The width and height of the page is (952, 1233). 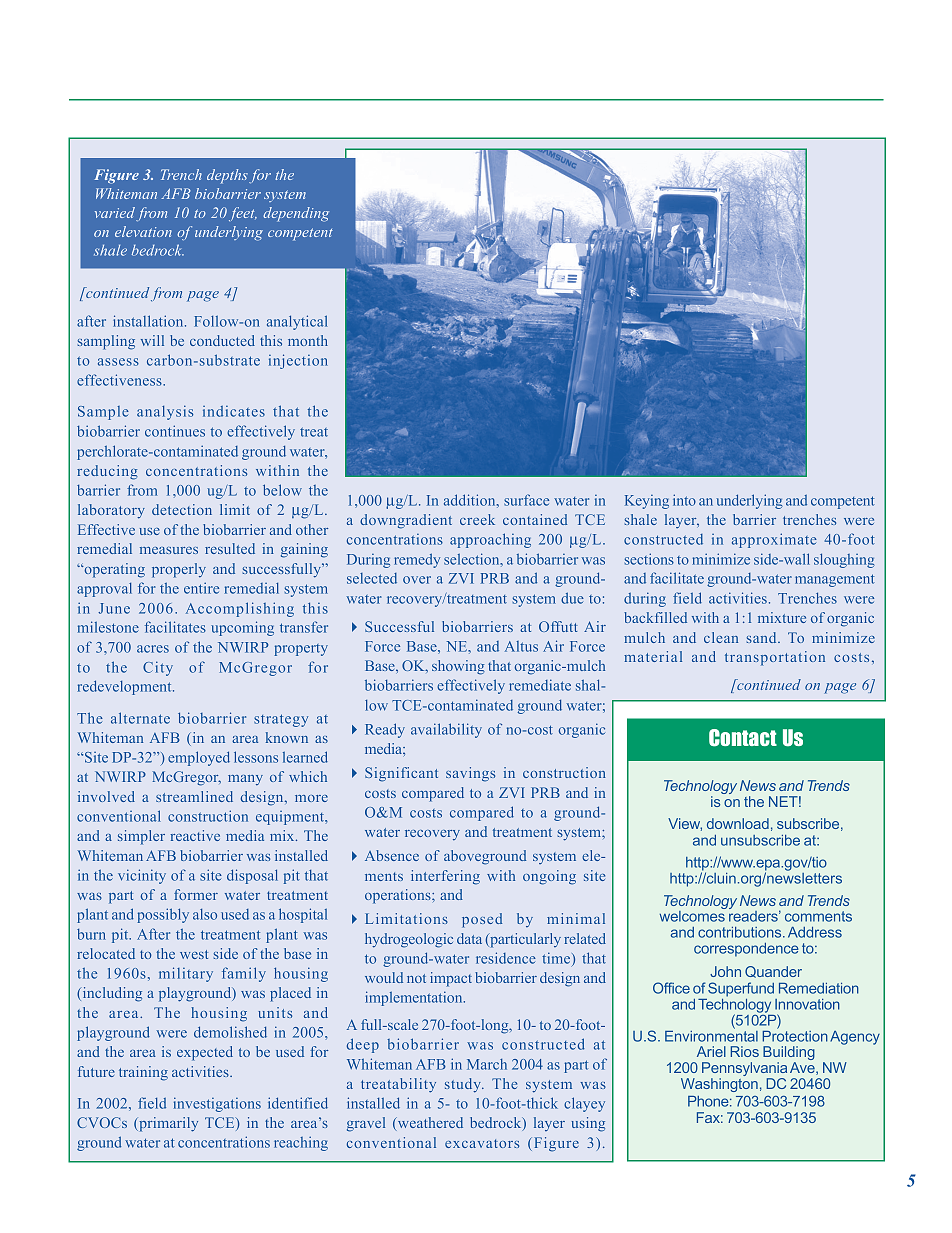 I want to click on depending, so click(x=296, y=214).
